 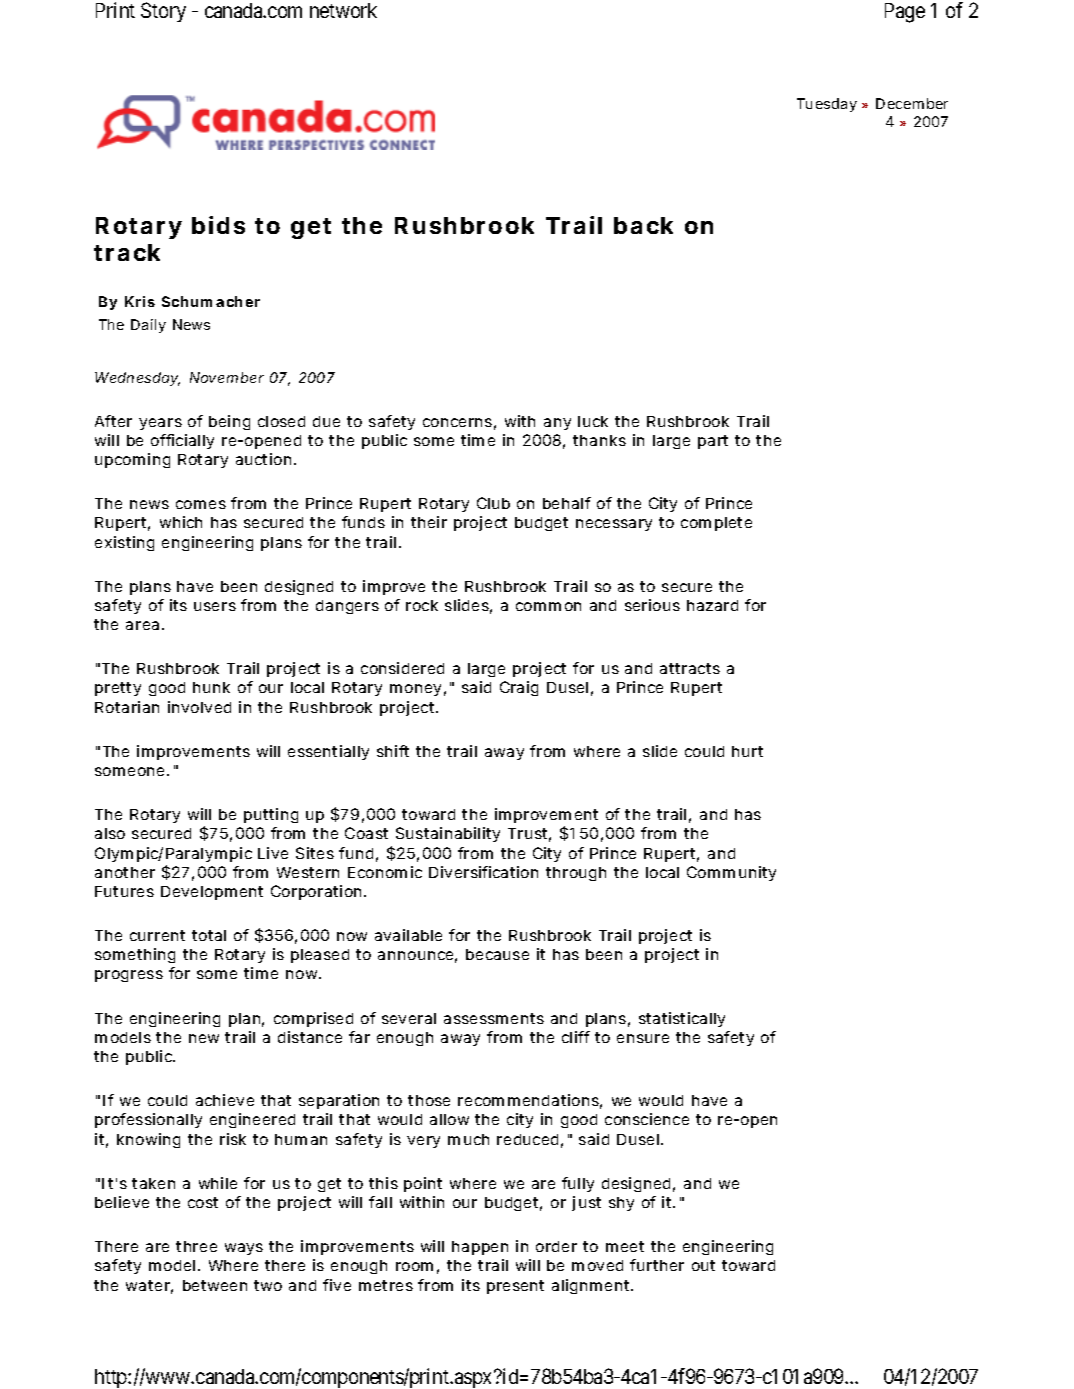 What do you see at coordinates (557, 424) in the screenshot?
I see `any` at bounding box center [557, 424].
